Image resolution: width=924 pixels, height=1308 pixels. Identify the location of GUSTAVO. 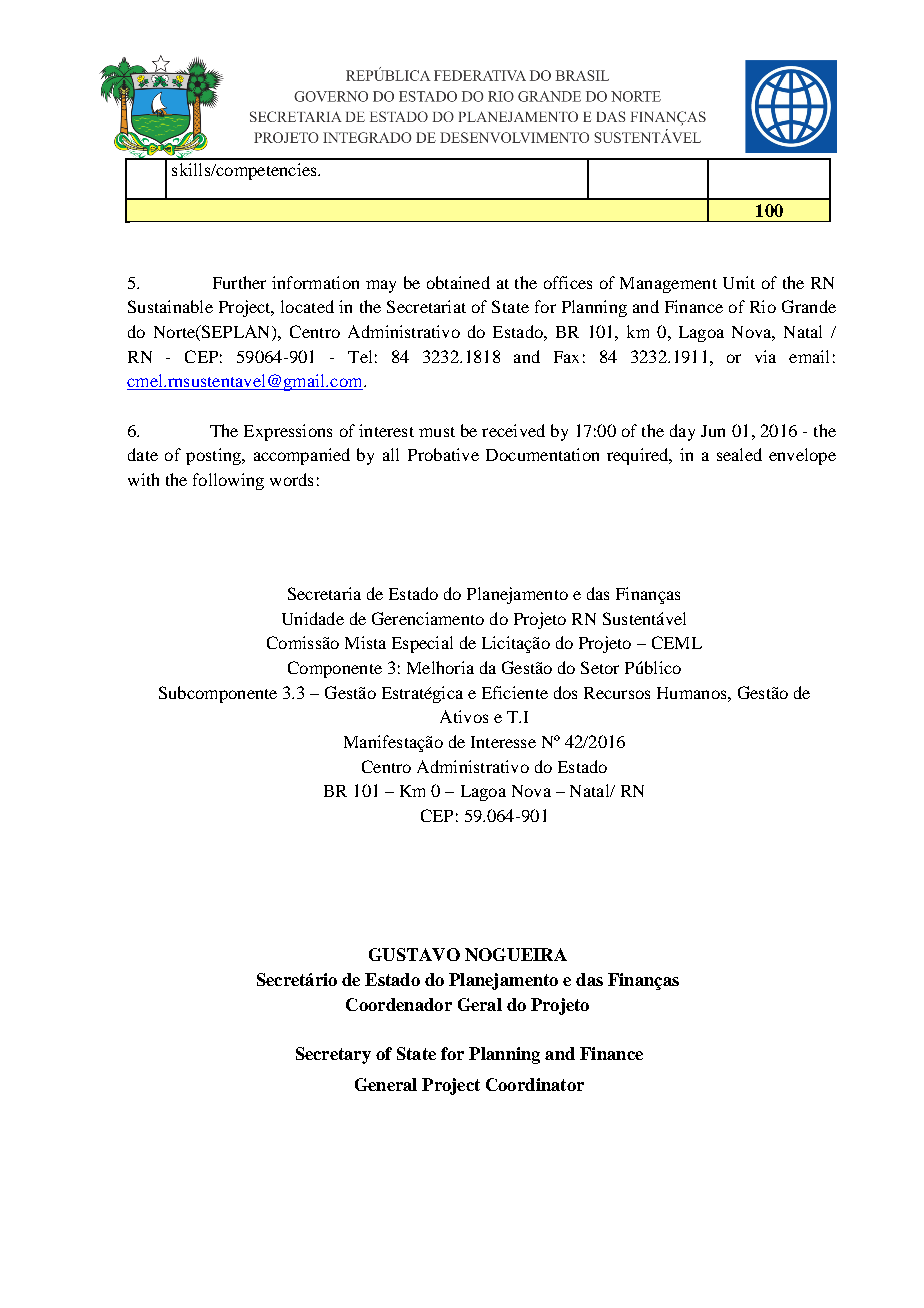
(414, 954).
